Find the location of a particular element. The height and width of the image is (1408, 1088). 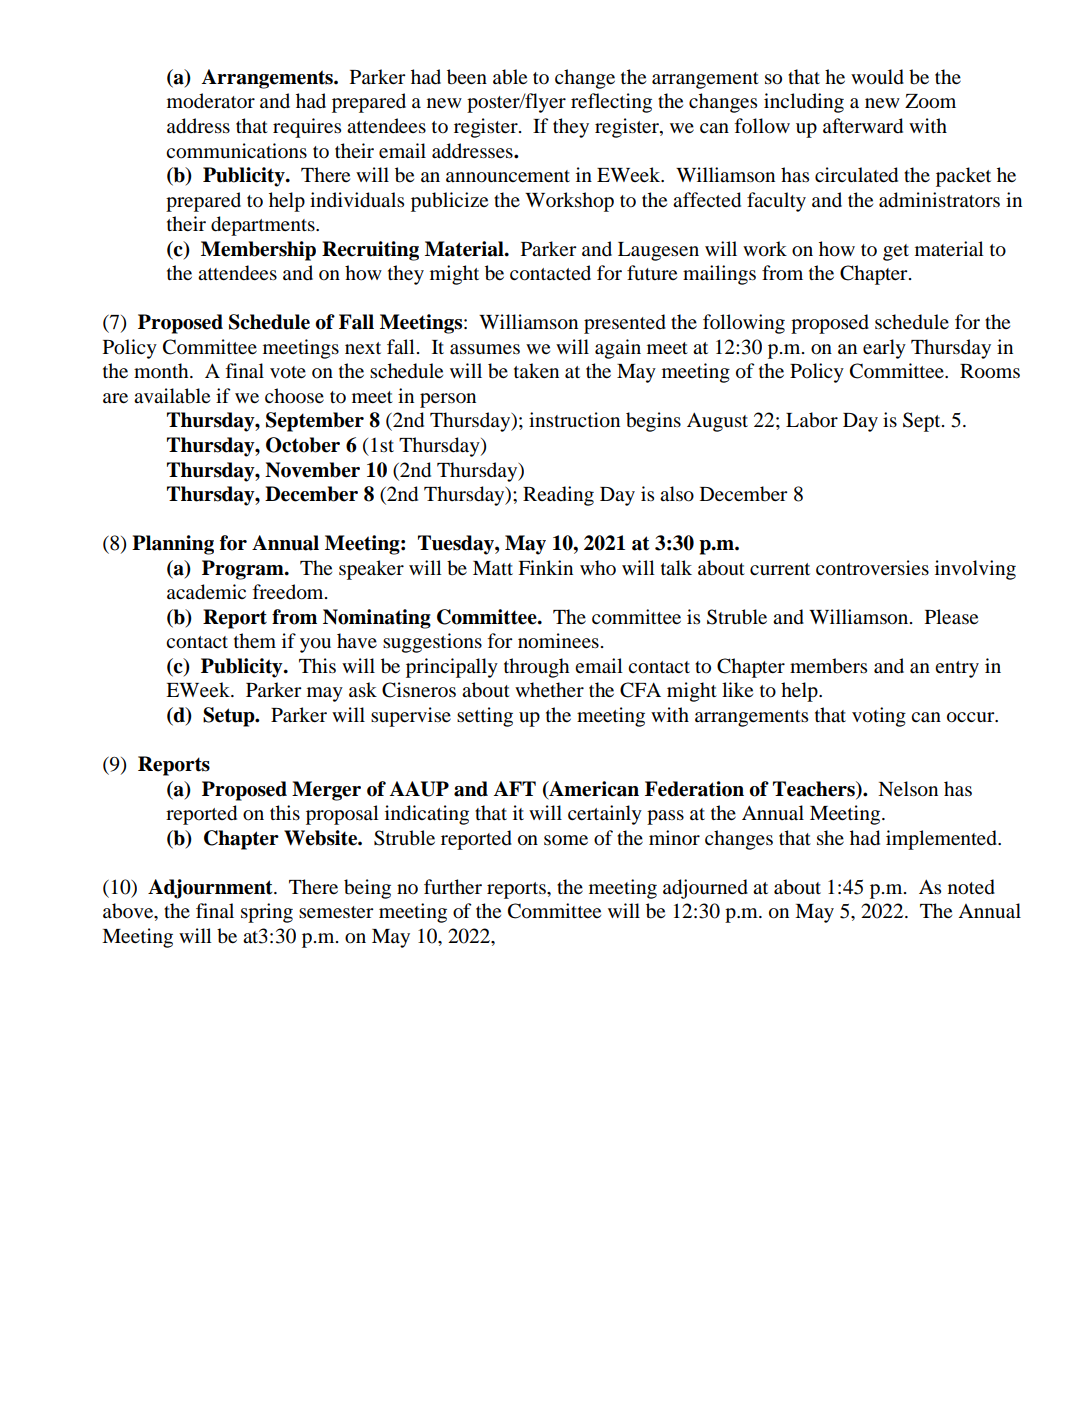

some is located at coordinates (566, 840).
